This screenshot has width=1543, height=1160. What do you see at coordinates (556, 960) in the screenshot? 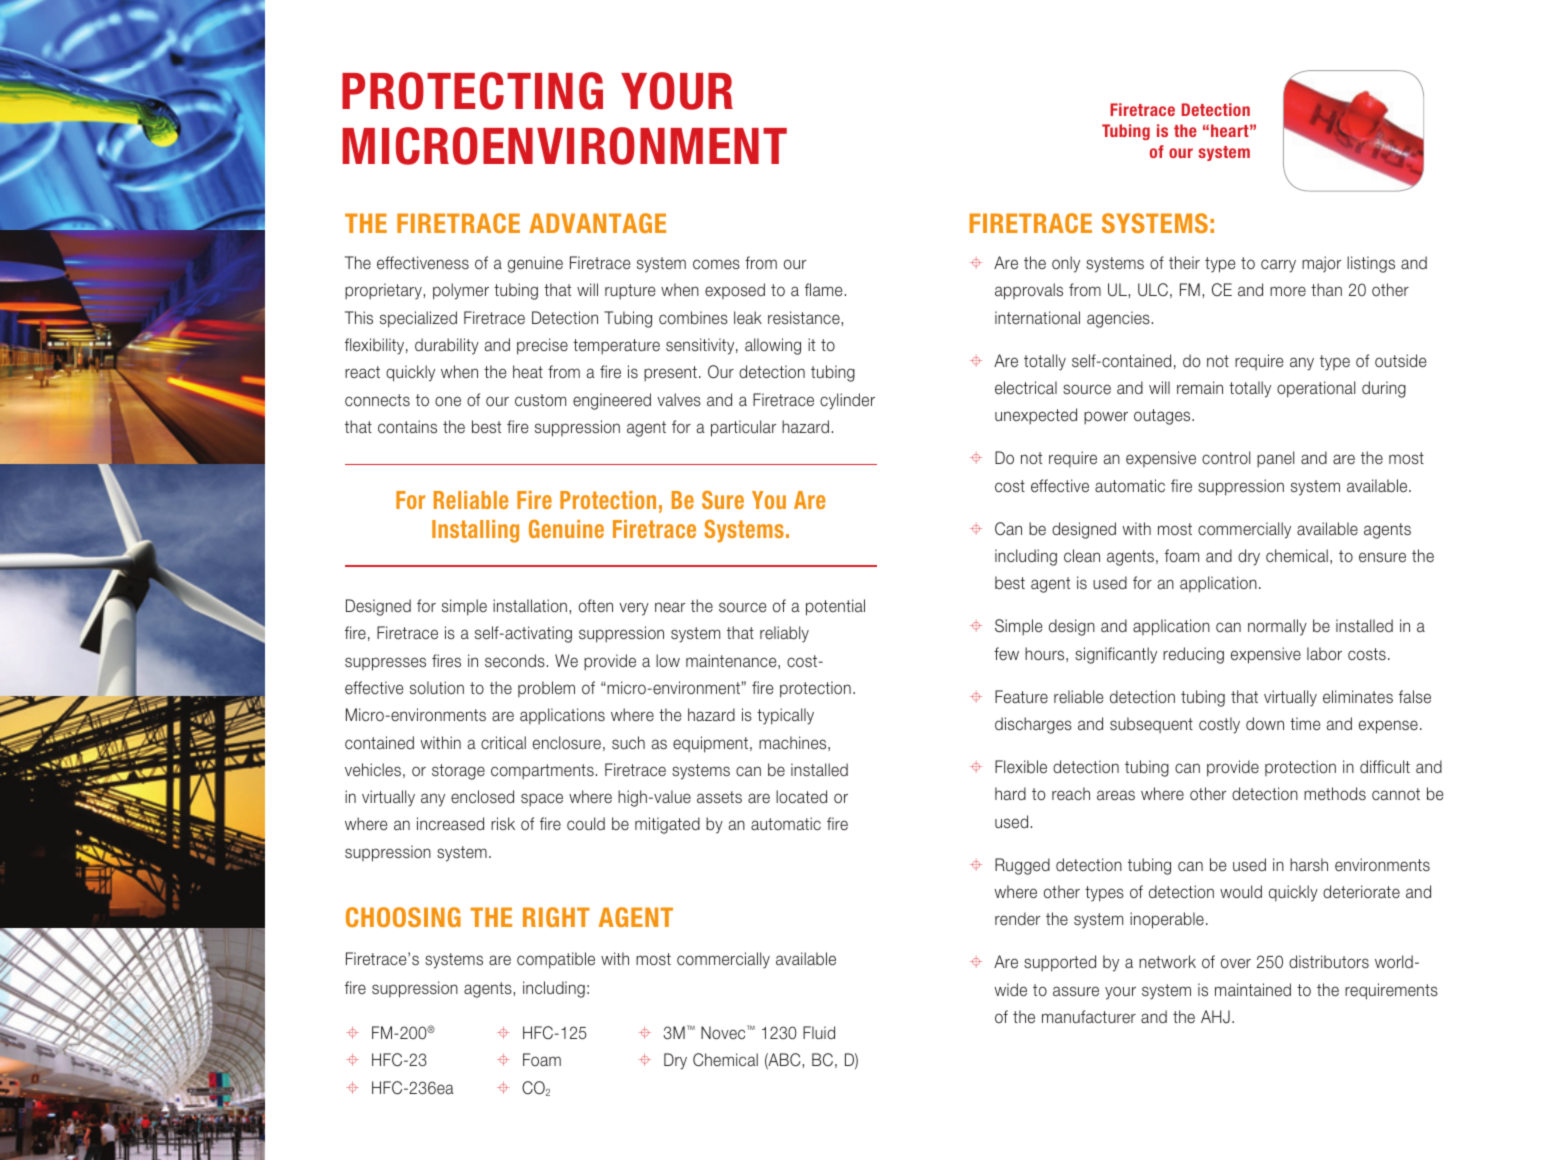
I see `compatible` at bounding box center [556, 960].
